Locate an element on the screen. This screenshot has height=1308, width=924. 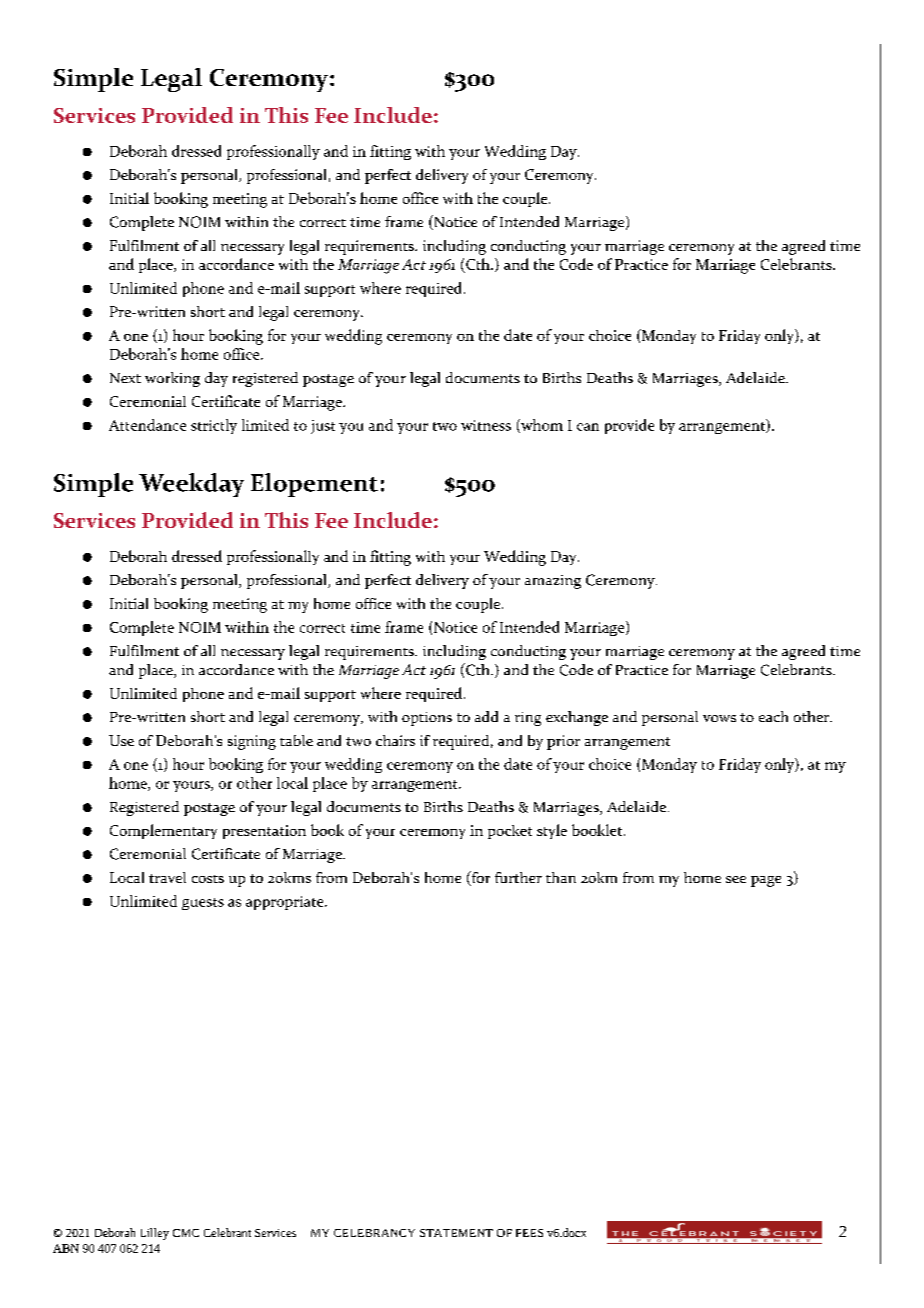
see is located at coordinates (736, 879).
